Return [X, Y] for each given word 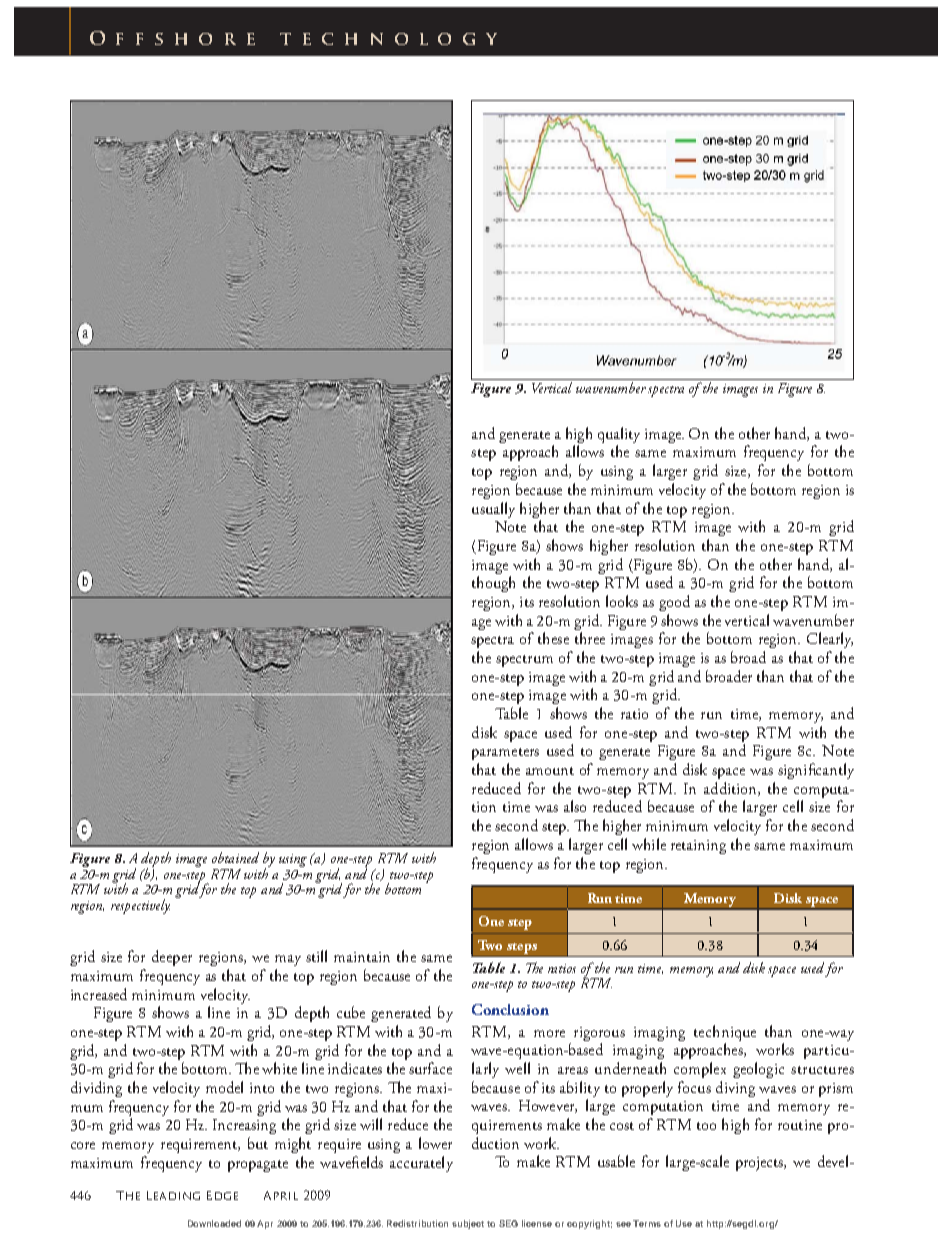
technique [725, 1033]
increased [99, 994]
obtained [235, 857]
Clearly [830, 640]
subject [468, 1224]
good [674, 603]
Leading [173, 1195]
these [553, 638]
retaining [698, 847]
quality [619, 435]
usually [493, 510]
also [575, 806]
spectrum [524, 661]
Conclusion [510, 1009]
